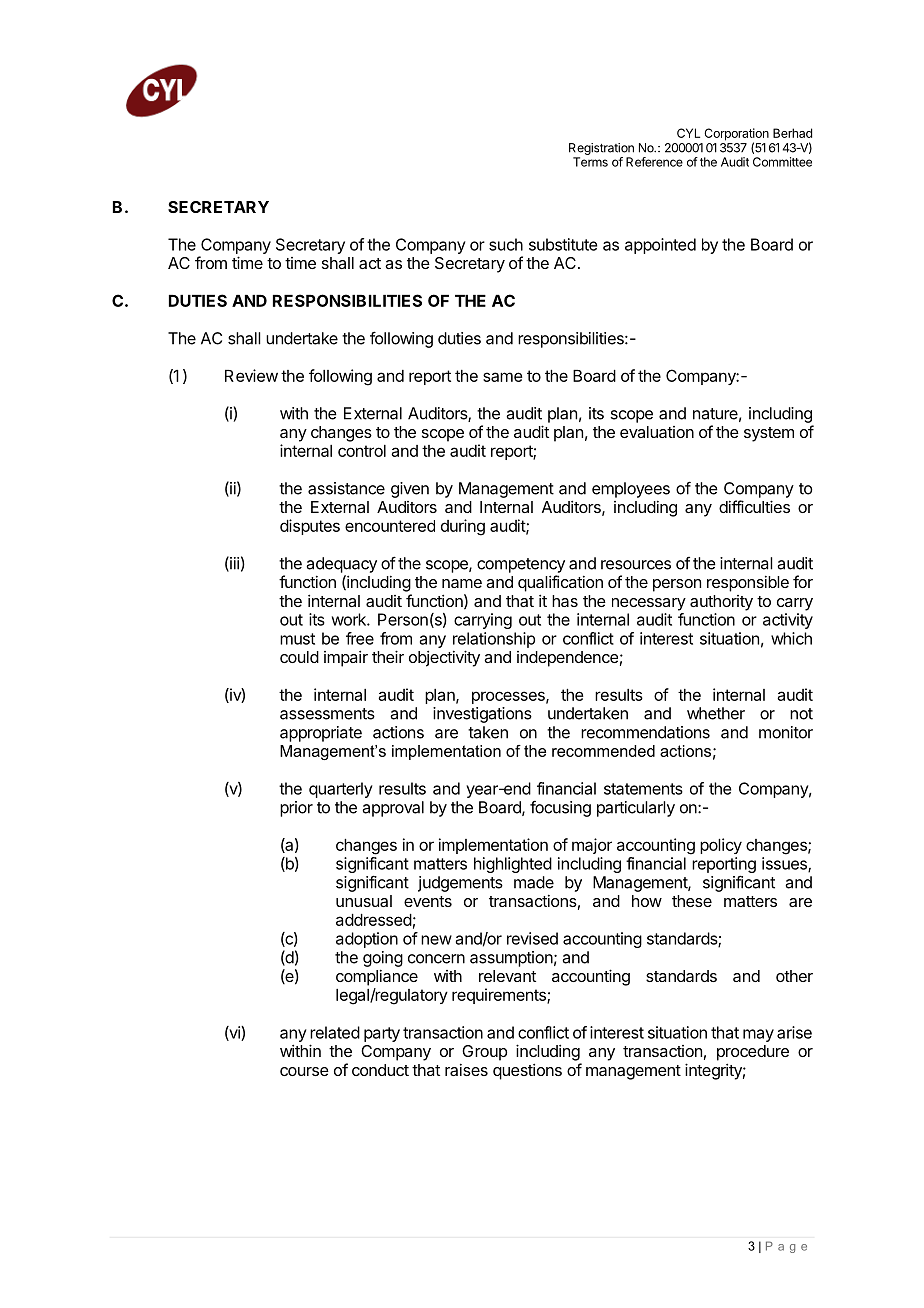 Image resolution: width=924 pixels, height=1308 pixels. Describe the element at coordinates (782, 162) in the screenshot. I see `Committee` at that location.
